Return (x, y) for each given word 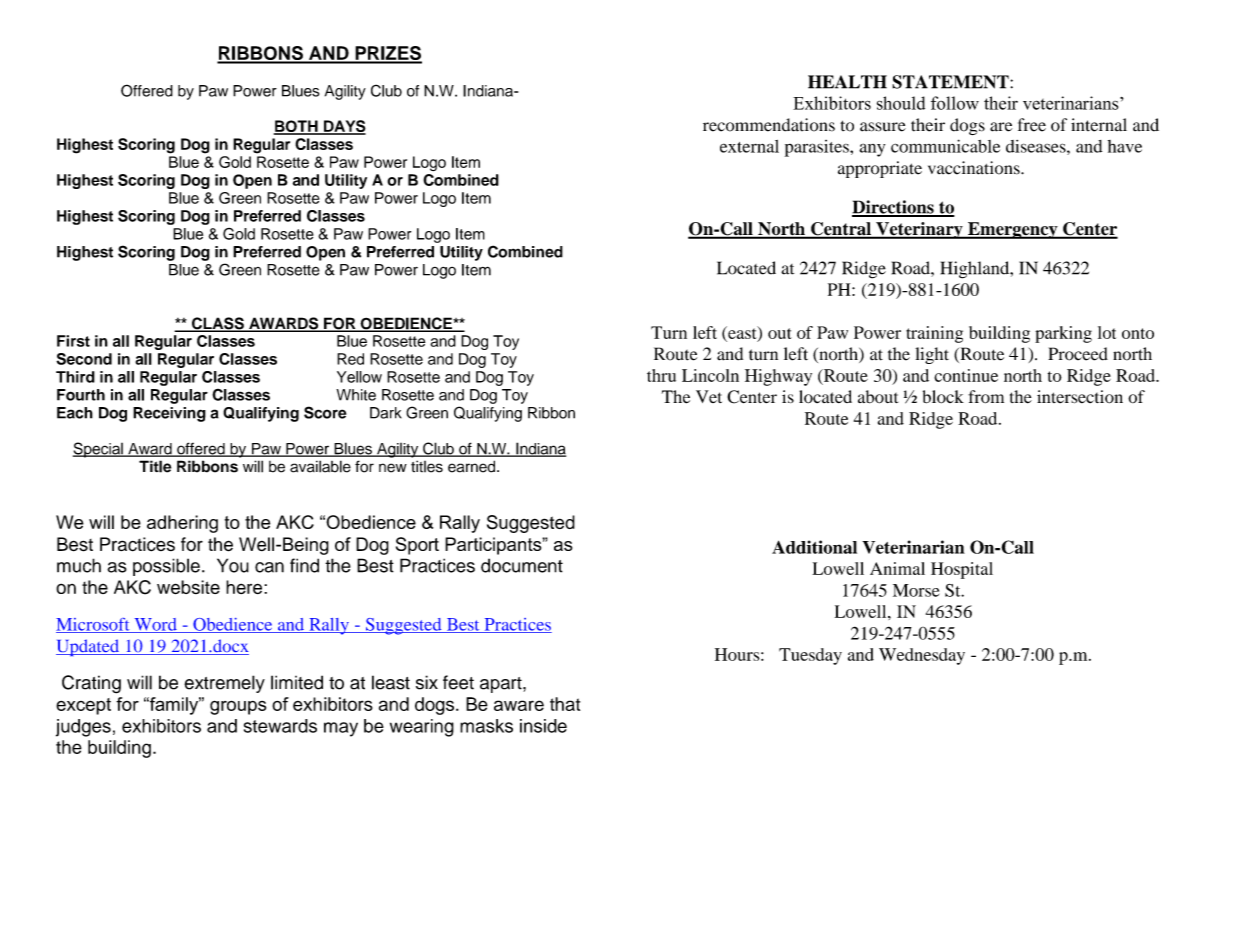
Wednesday (922, 656)
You (233, 565)
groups (238, 707)
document (522, 565)
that (565, 704)
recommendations (769, 125)
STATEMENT (951, 82)
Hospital (962, 570)
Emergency (1013, 230)
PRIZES (387, 54)
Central (841, 230)
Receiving (169, 414)
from (986, 397)
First (73, 341)
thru (661, 375)
